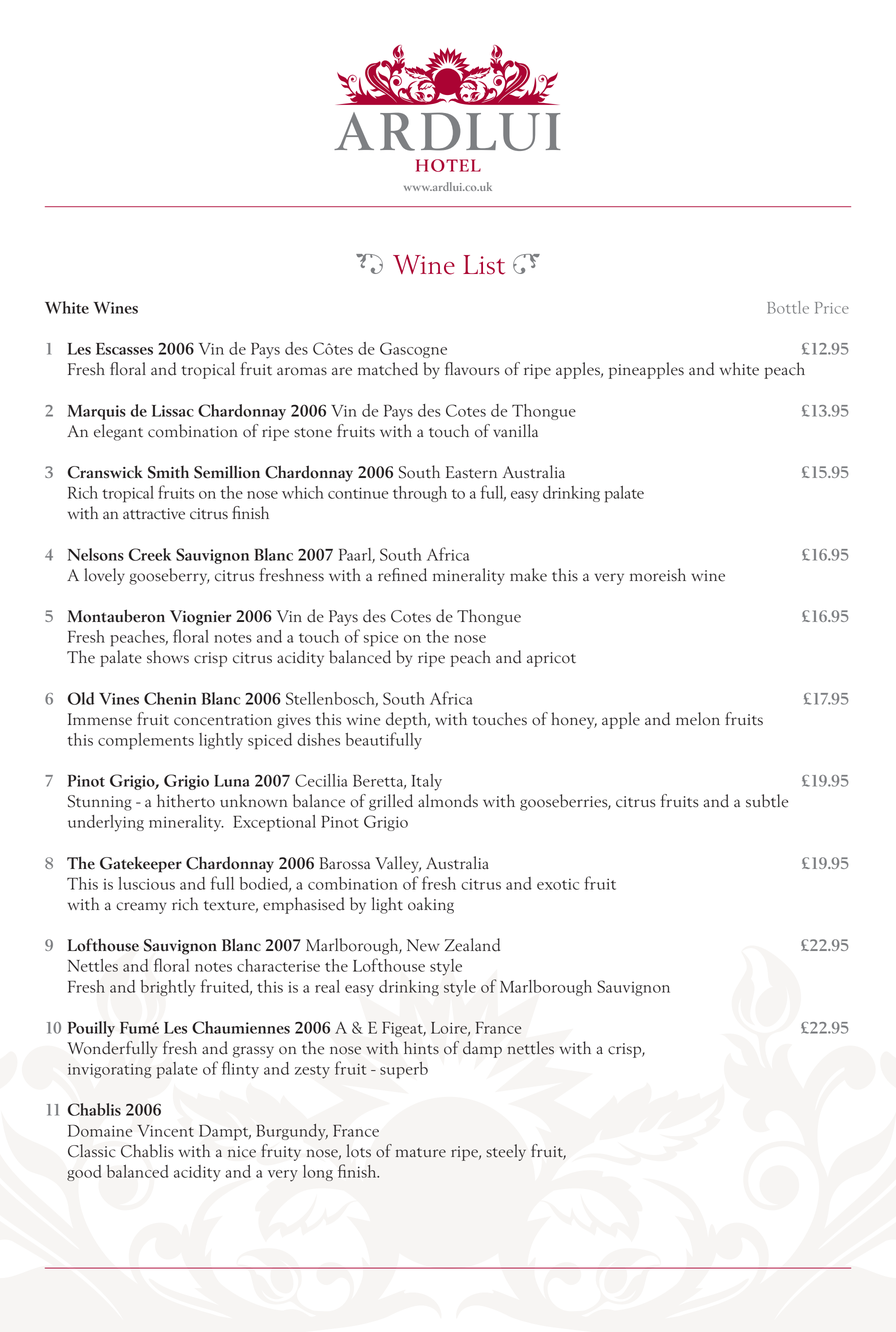 The width and height of the screenshot is (896, 1332). I want to click on shows, so click(168, 657).
